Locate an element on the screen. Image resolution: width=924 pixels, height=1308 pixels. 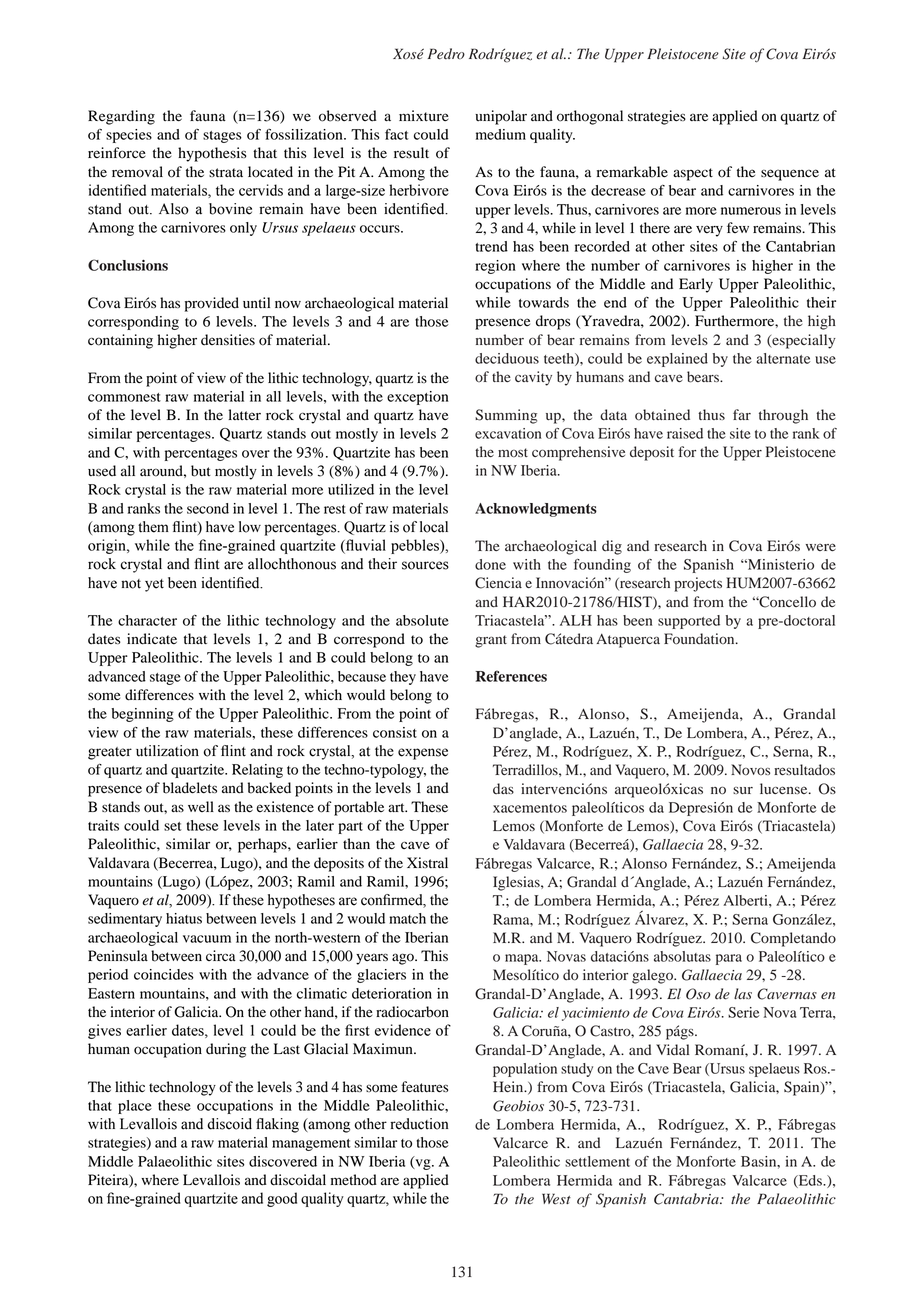
place is located at coordinates (135, 1107).
